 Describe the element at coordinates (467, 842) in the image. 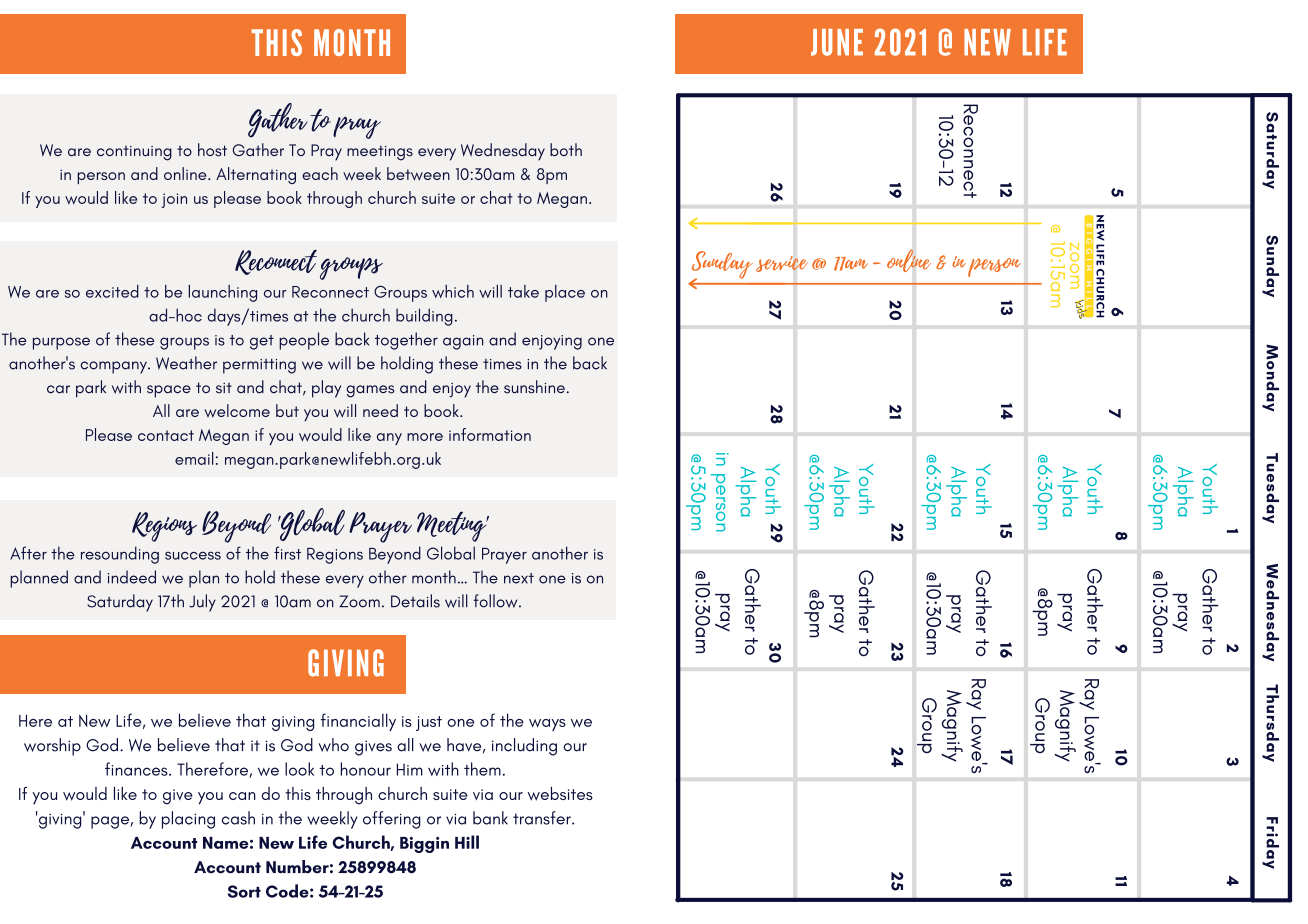

I see `Hill` at that location.
